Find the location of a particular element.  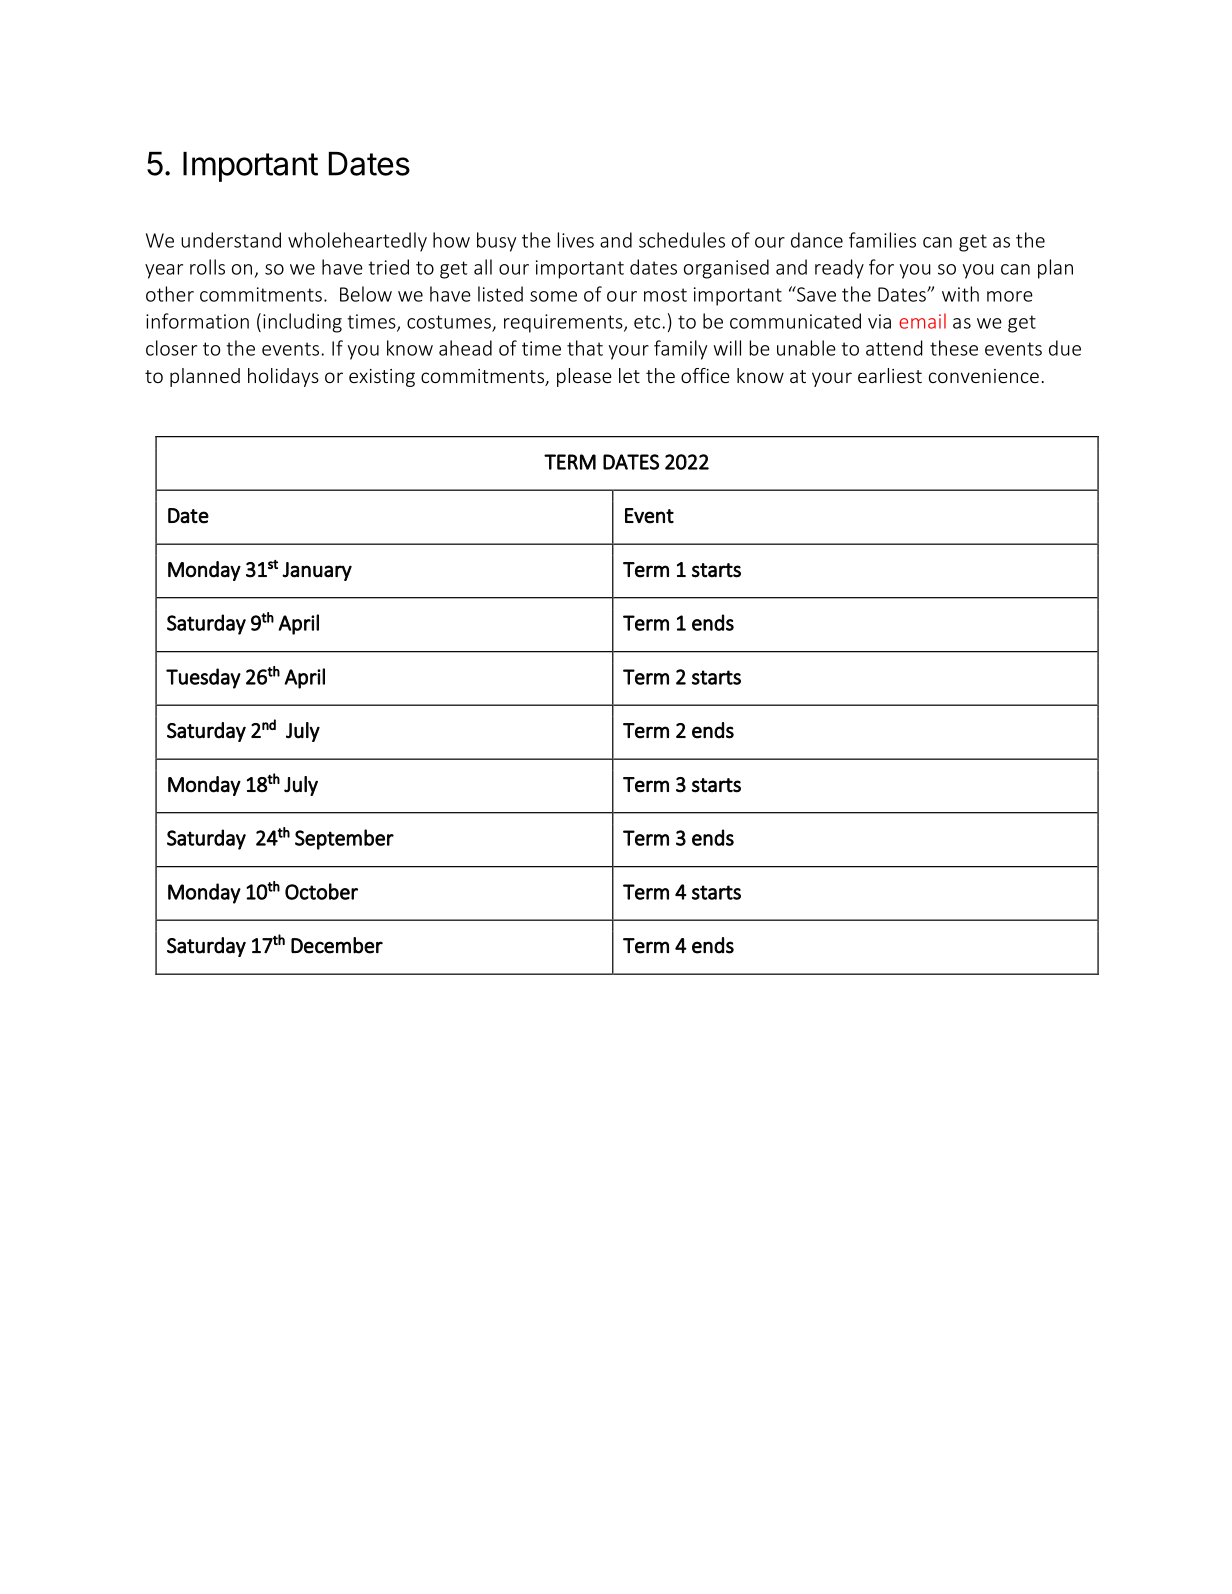

January is located at coordinates (317, 571).
